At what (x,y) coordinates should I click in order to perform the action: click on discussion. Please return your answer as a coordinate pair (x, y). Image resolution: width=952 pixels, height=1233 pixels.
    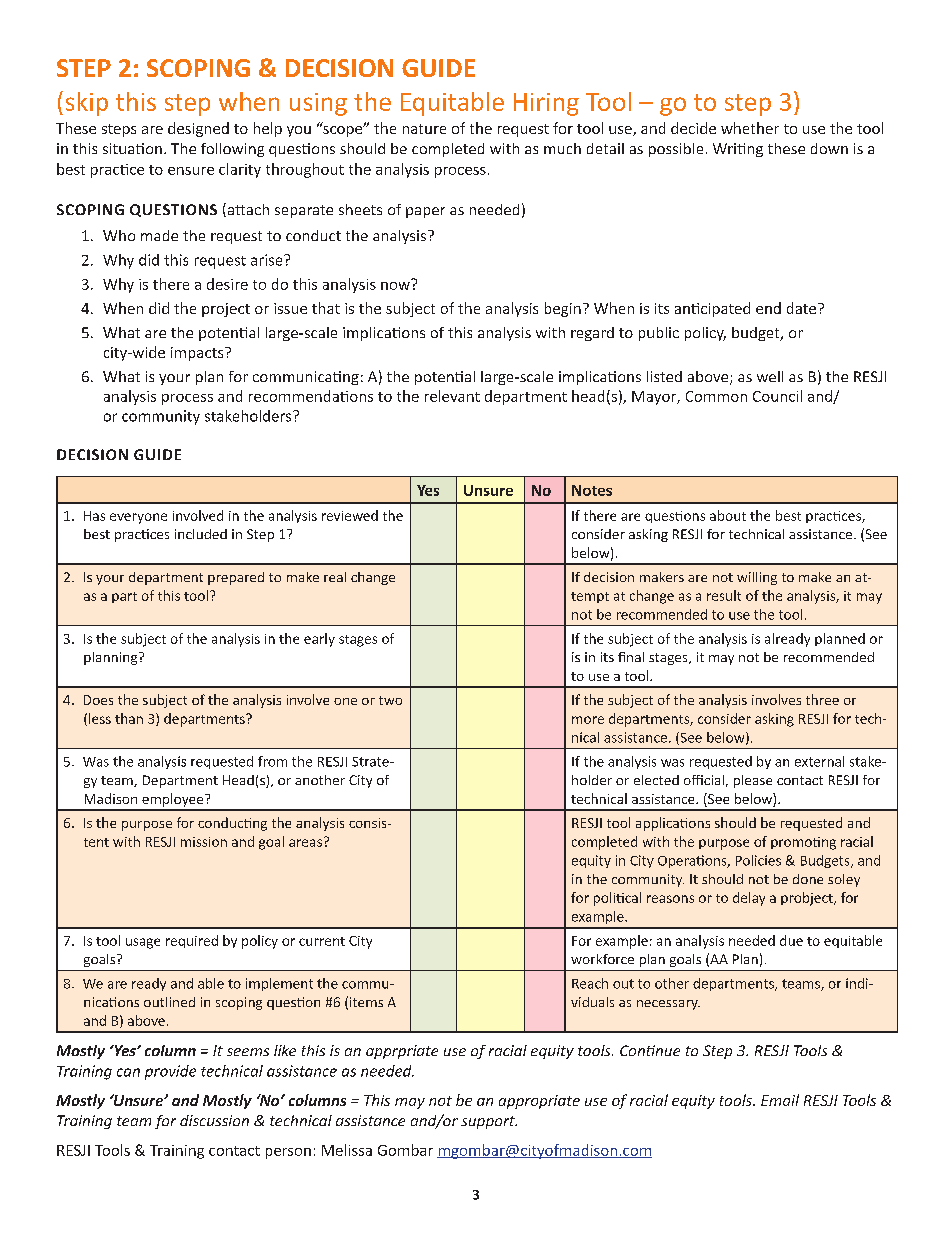
    Looking at the image, I should click on (214, 1120).
